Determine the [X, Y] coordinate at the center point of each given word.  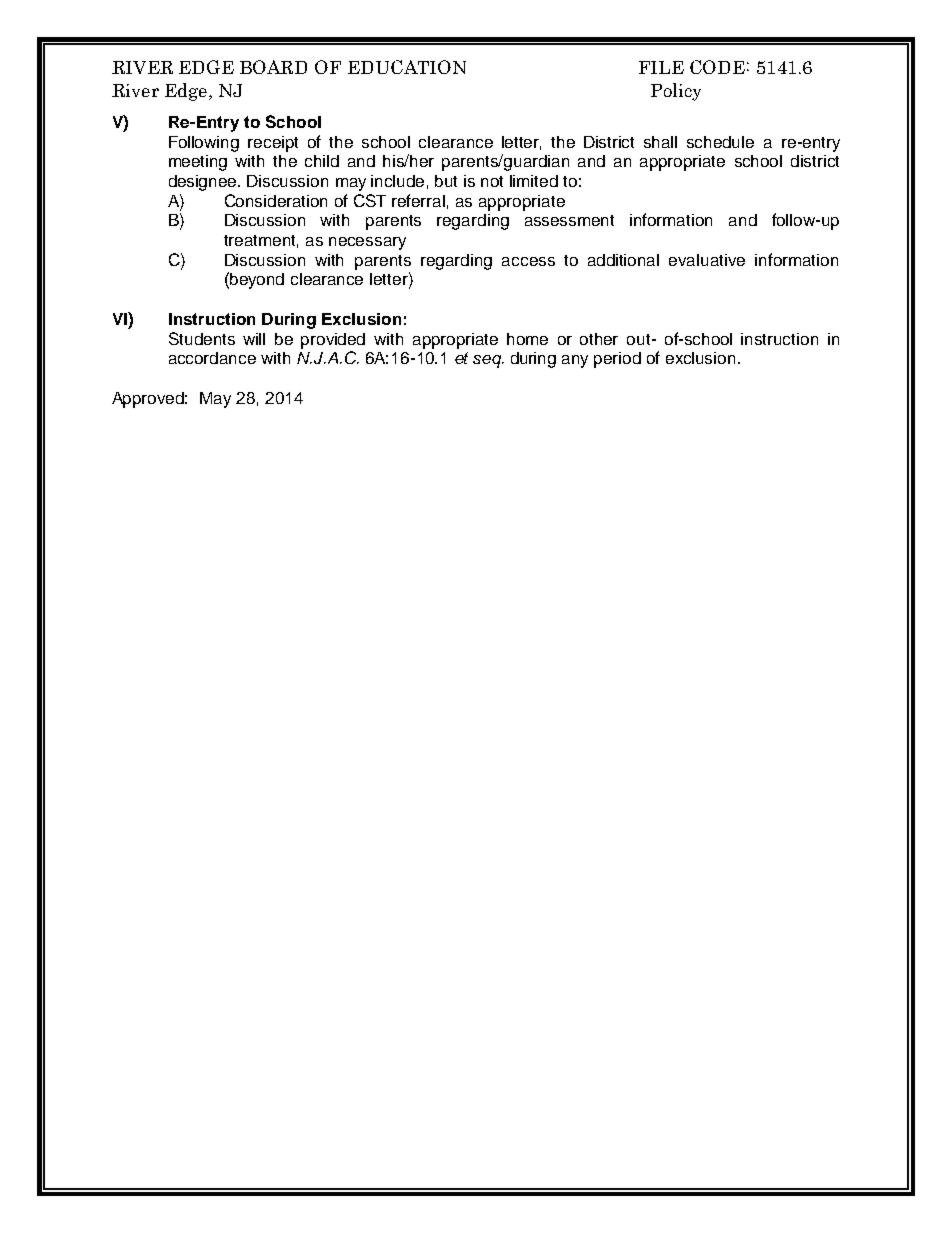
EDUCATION [407, 67]
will [254, 339]
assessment [569, 220]
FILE [661, 67]
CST [370, 200]
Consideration [276, 200]
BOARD [273, 67]
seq [488, 361]
